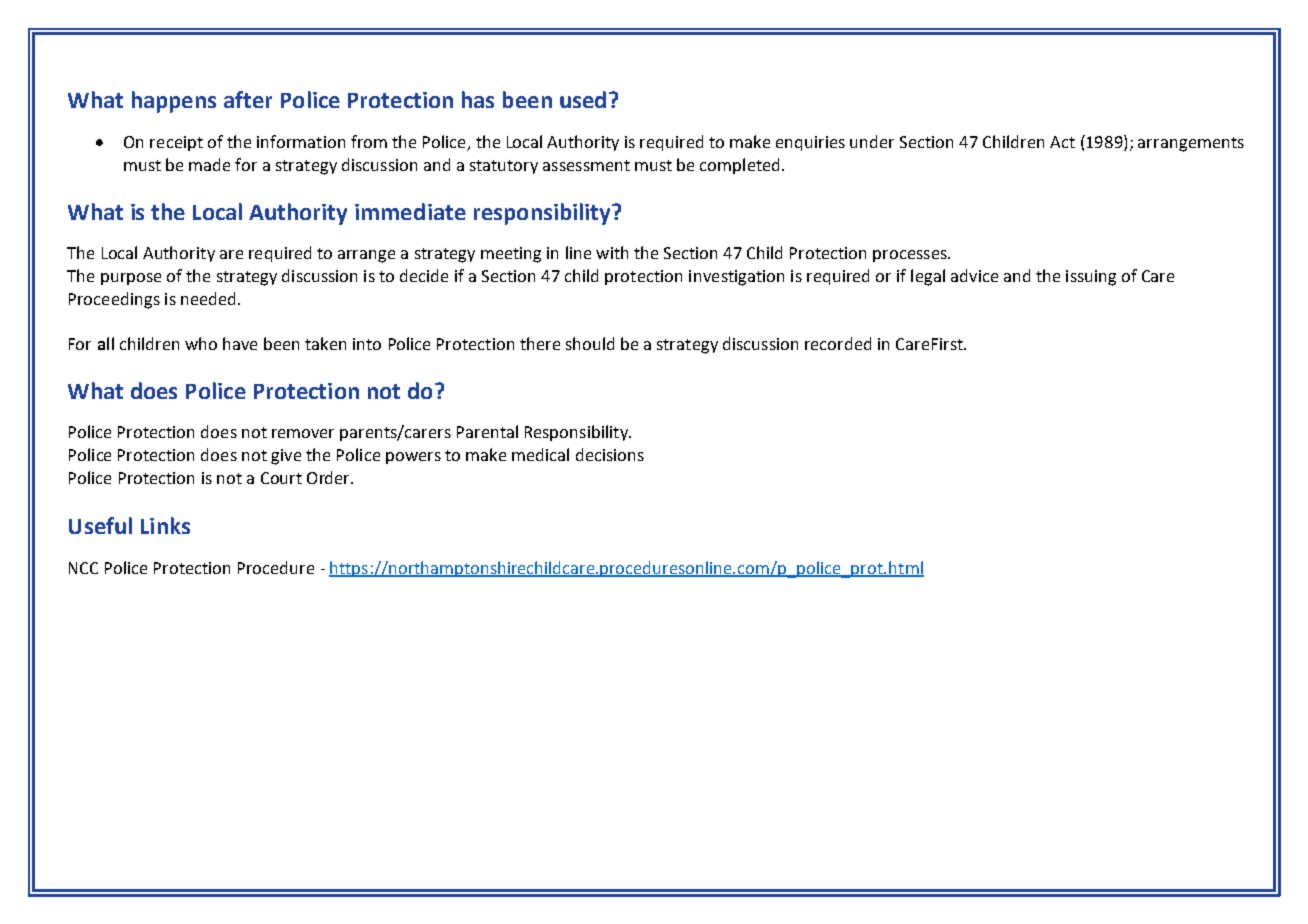 This screenshot has height=924, width=1308. What do you see at coordinates (911, 256) in the screenshot?
I see `processes` at bounding box center [911, 256].
